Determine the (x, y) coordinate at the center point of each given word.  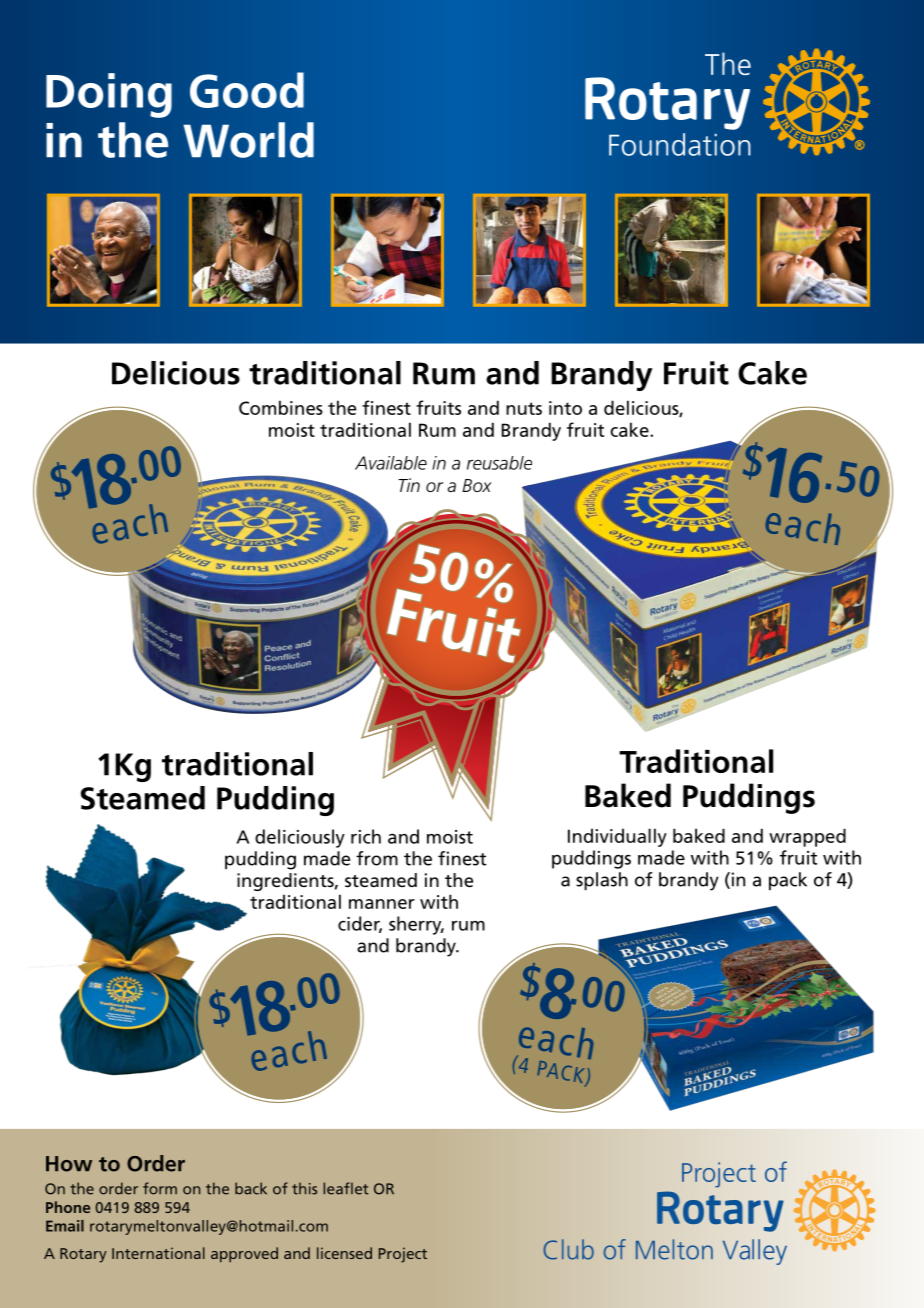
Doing (109, 95)
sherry (416, 925)
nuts (524, 408)
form (160, 1188)
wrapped (807, 837)
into (565, 408)
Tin (409, 485)
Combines (281, 407)
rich (366, 836)
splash (602, 881)
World (248, 140)
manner (382, 904)
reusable (499, 463)
